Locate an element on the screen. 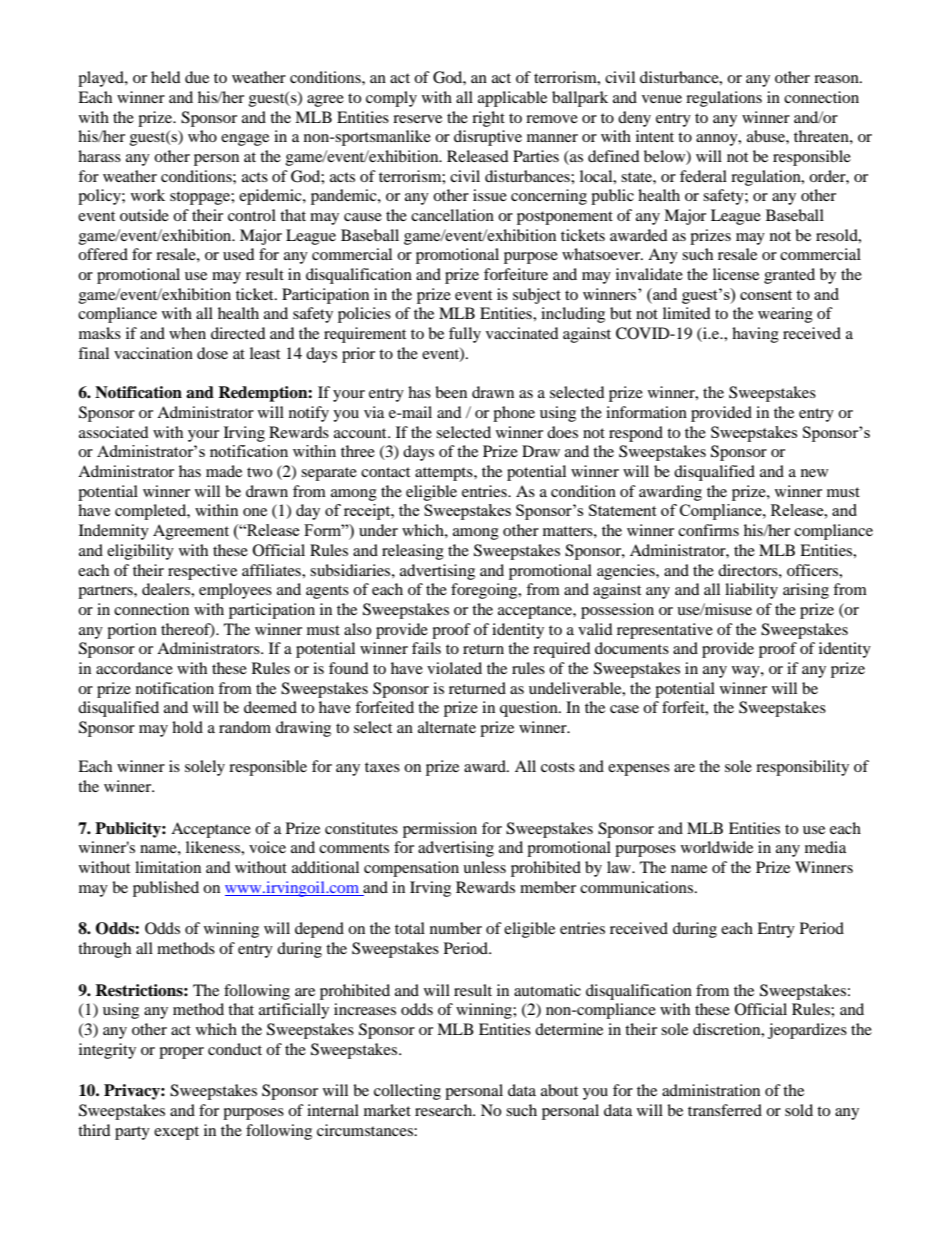  attempts is located at coordinates (445, 474).
